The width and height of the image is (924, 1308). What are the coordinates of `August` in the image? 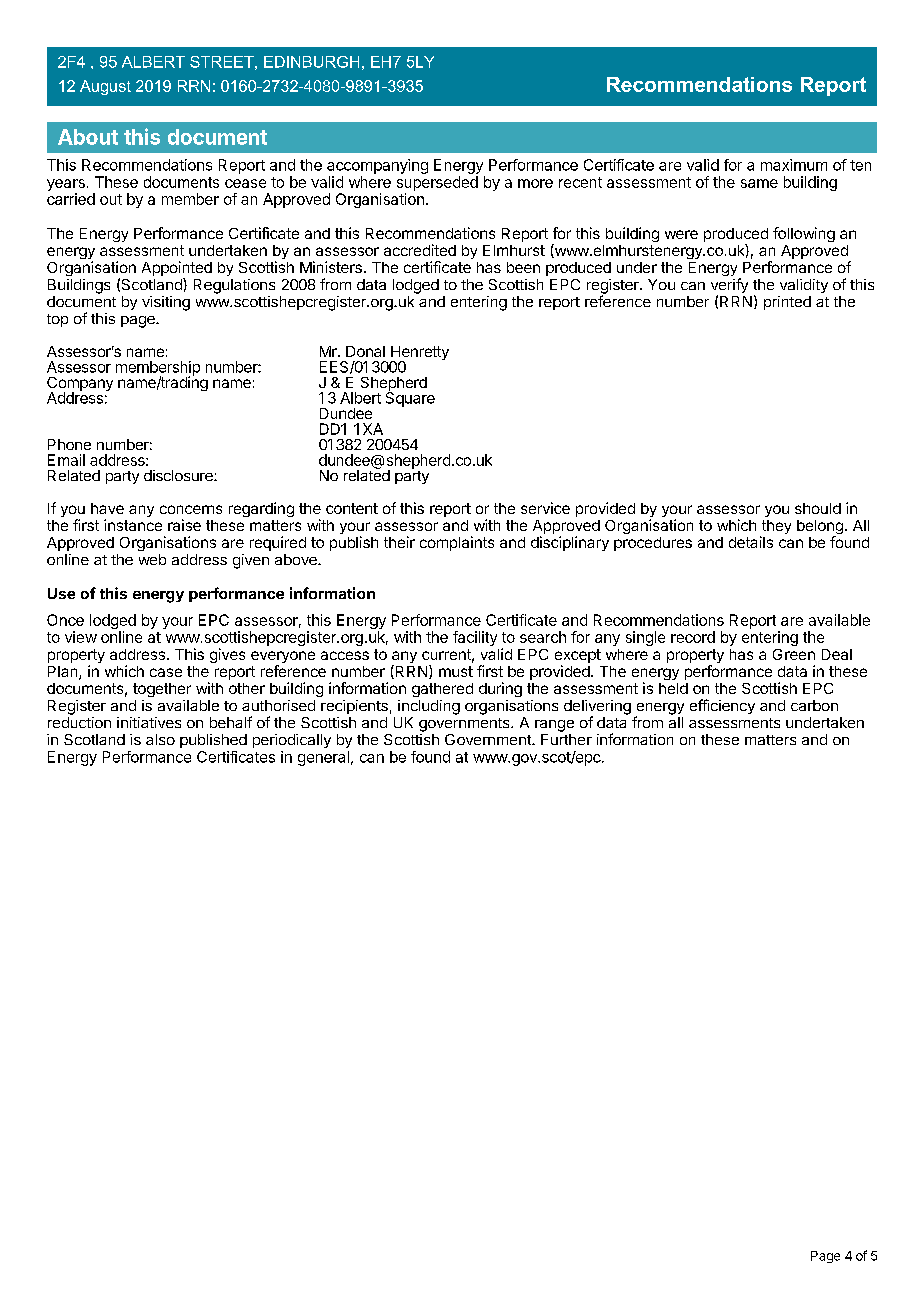 It's located at (105, 87).
